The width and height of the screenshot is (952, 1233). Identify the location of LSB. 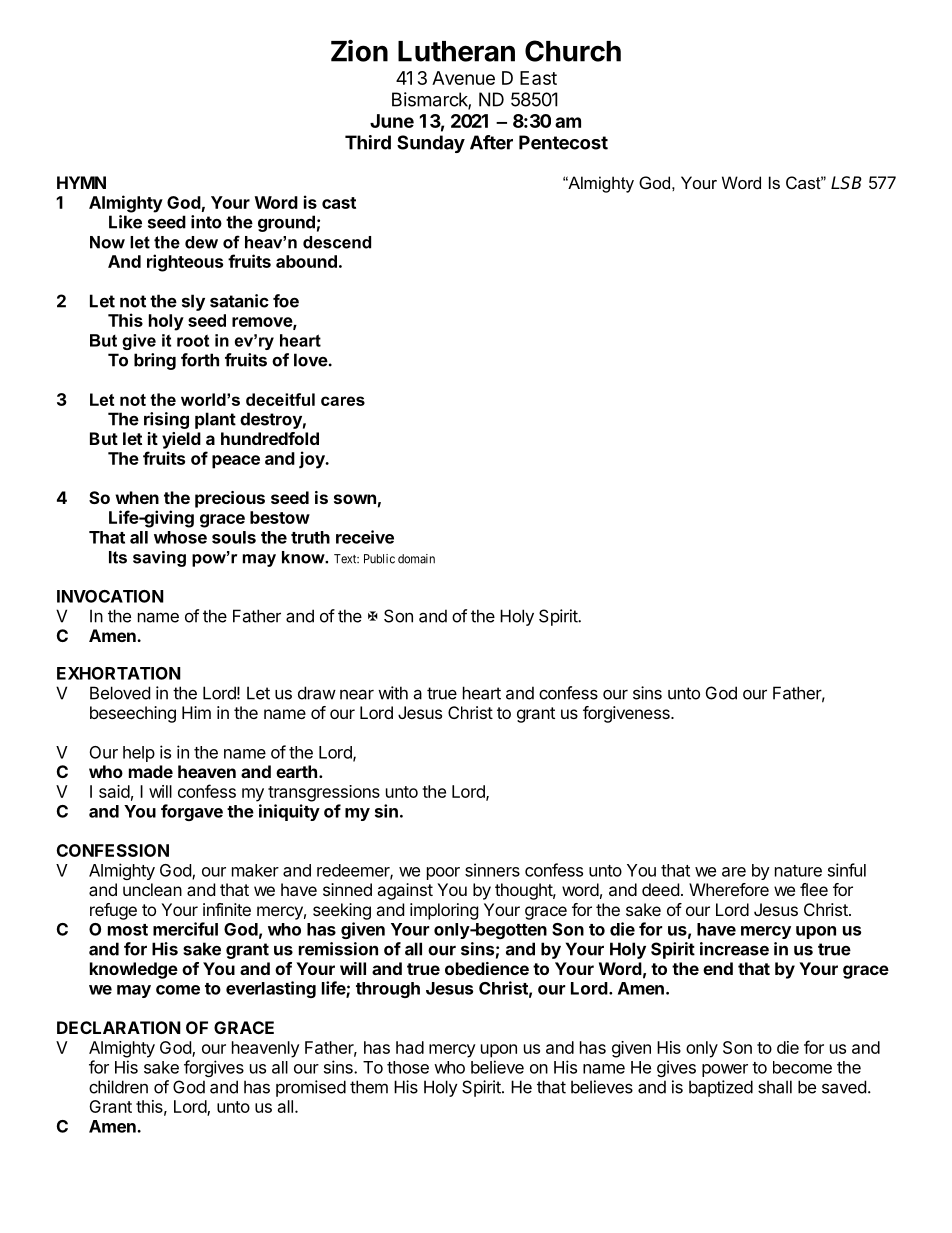
(846, 183).
